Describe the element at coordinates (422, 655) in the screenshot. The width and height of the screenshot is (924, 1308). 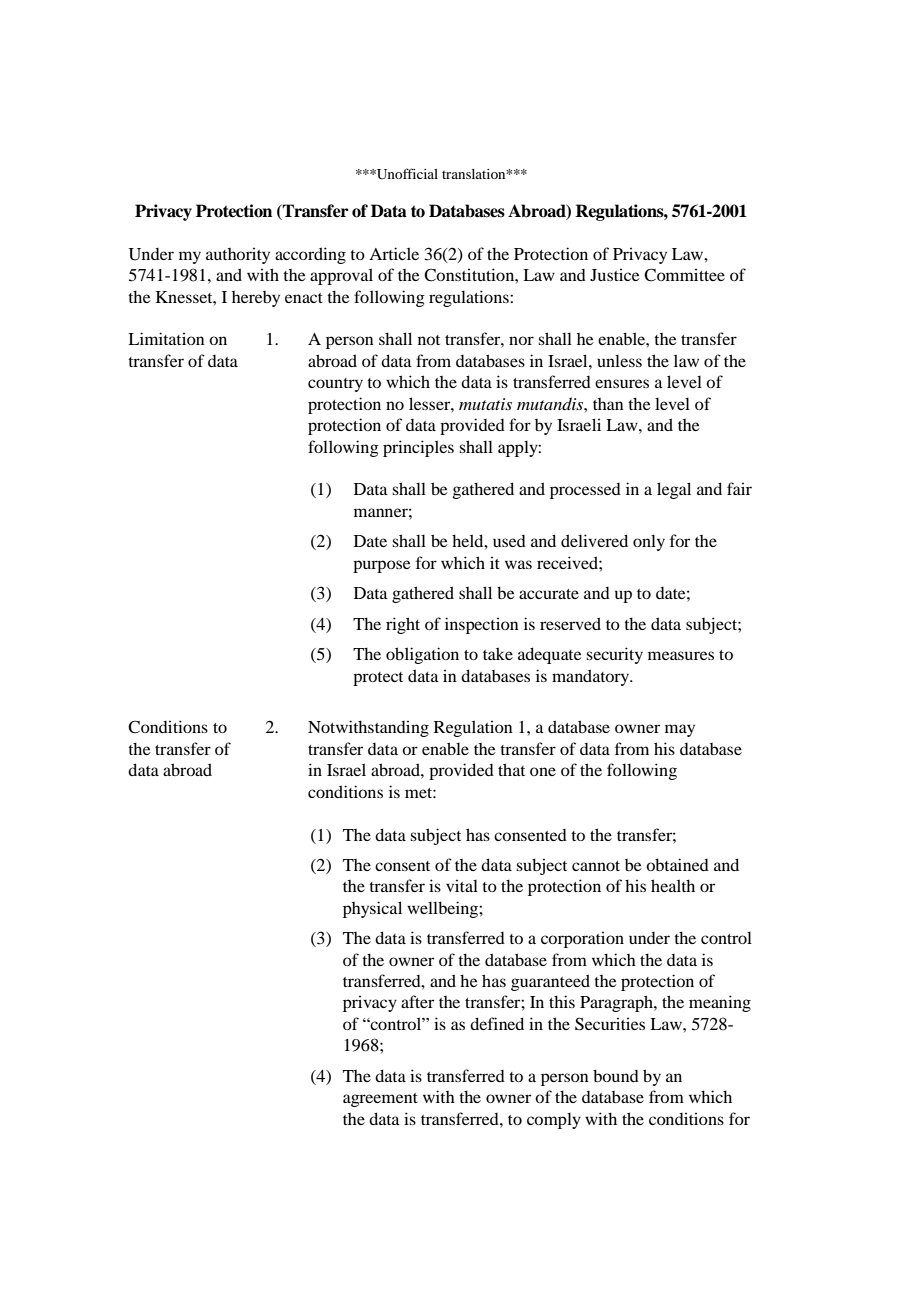
I see `obligation` at that location.
